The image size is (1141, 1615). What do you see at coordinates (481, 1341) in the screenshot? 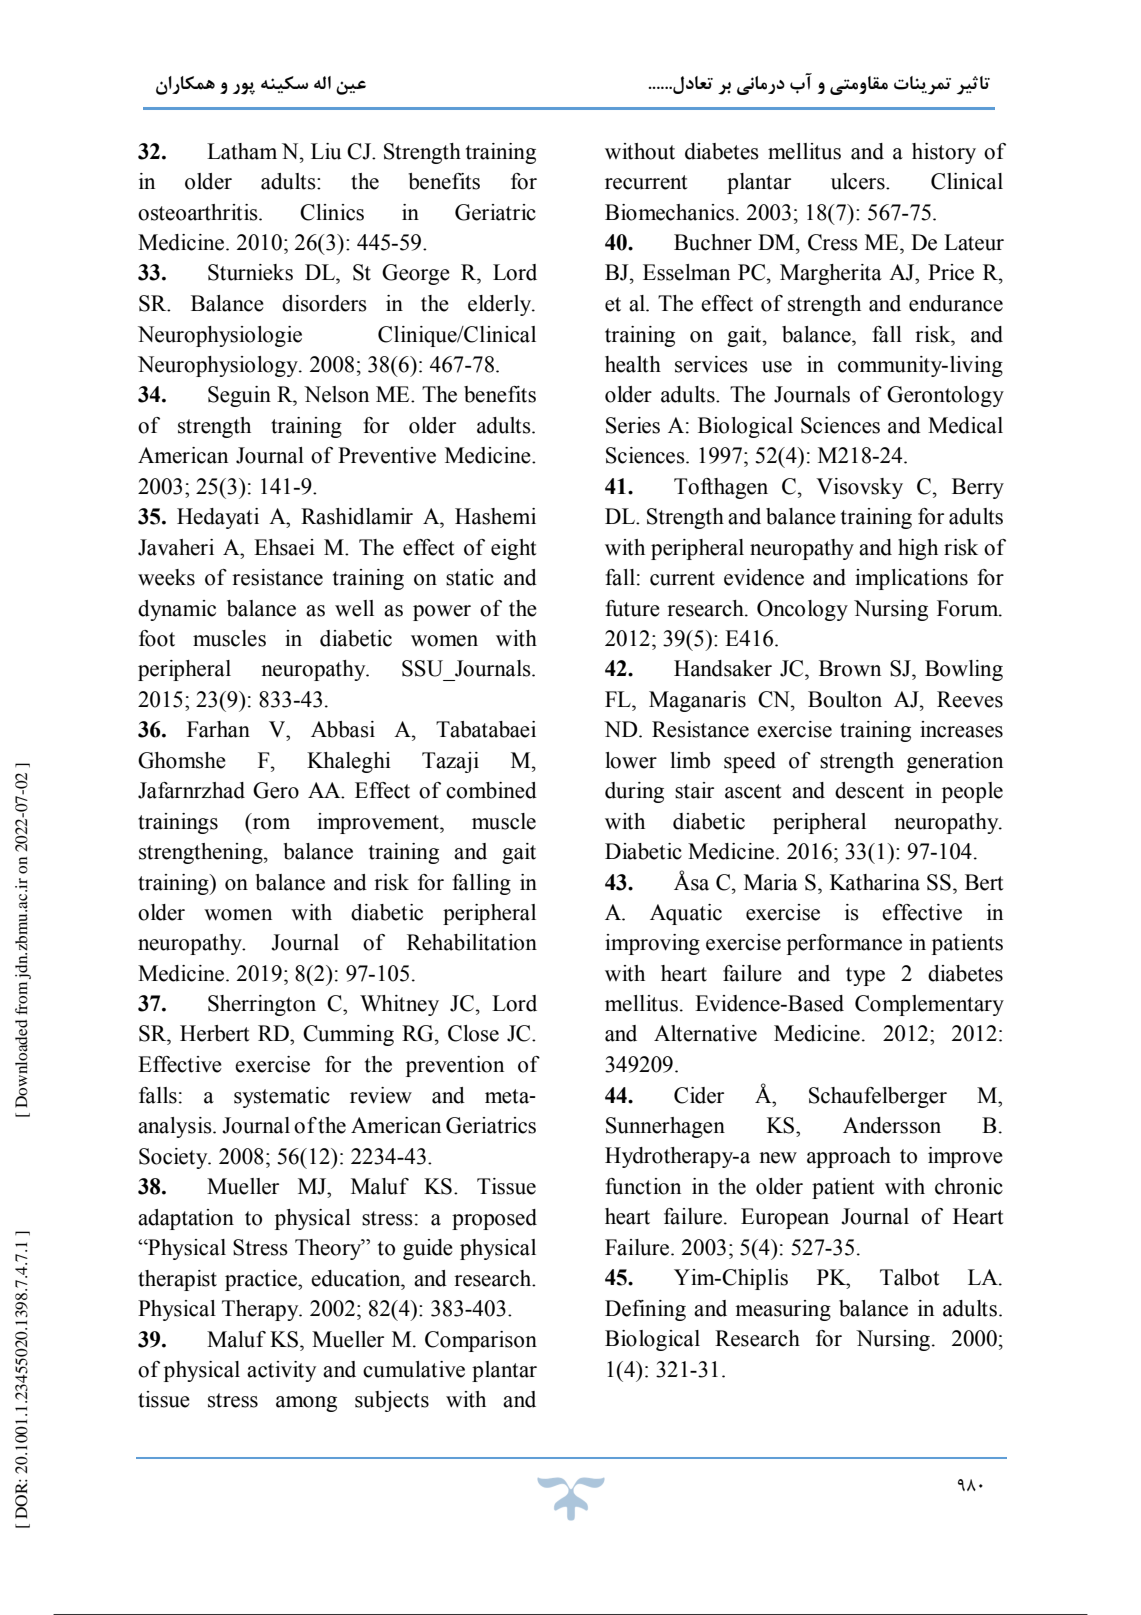
I see `Comparison` at bounding box center [481, 1341].
